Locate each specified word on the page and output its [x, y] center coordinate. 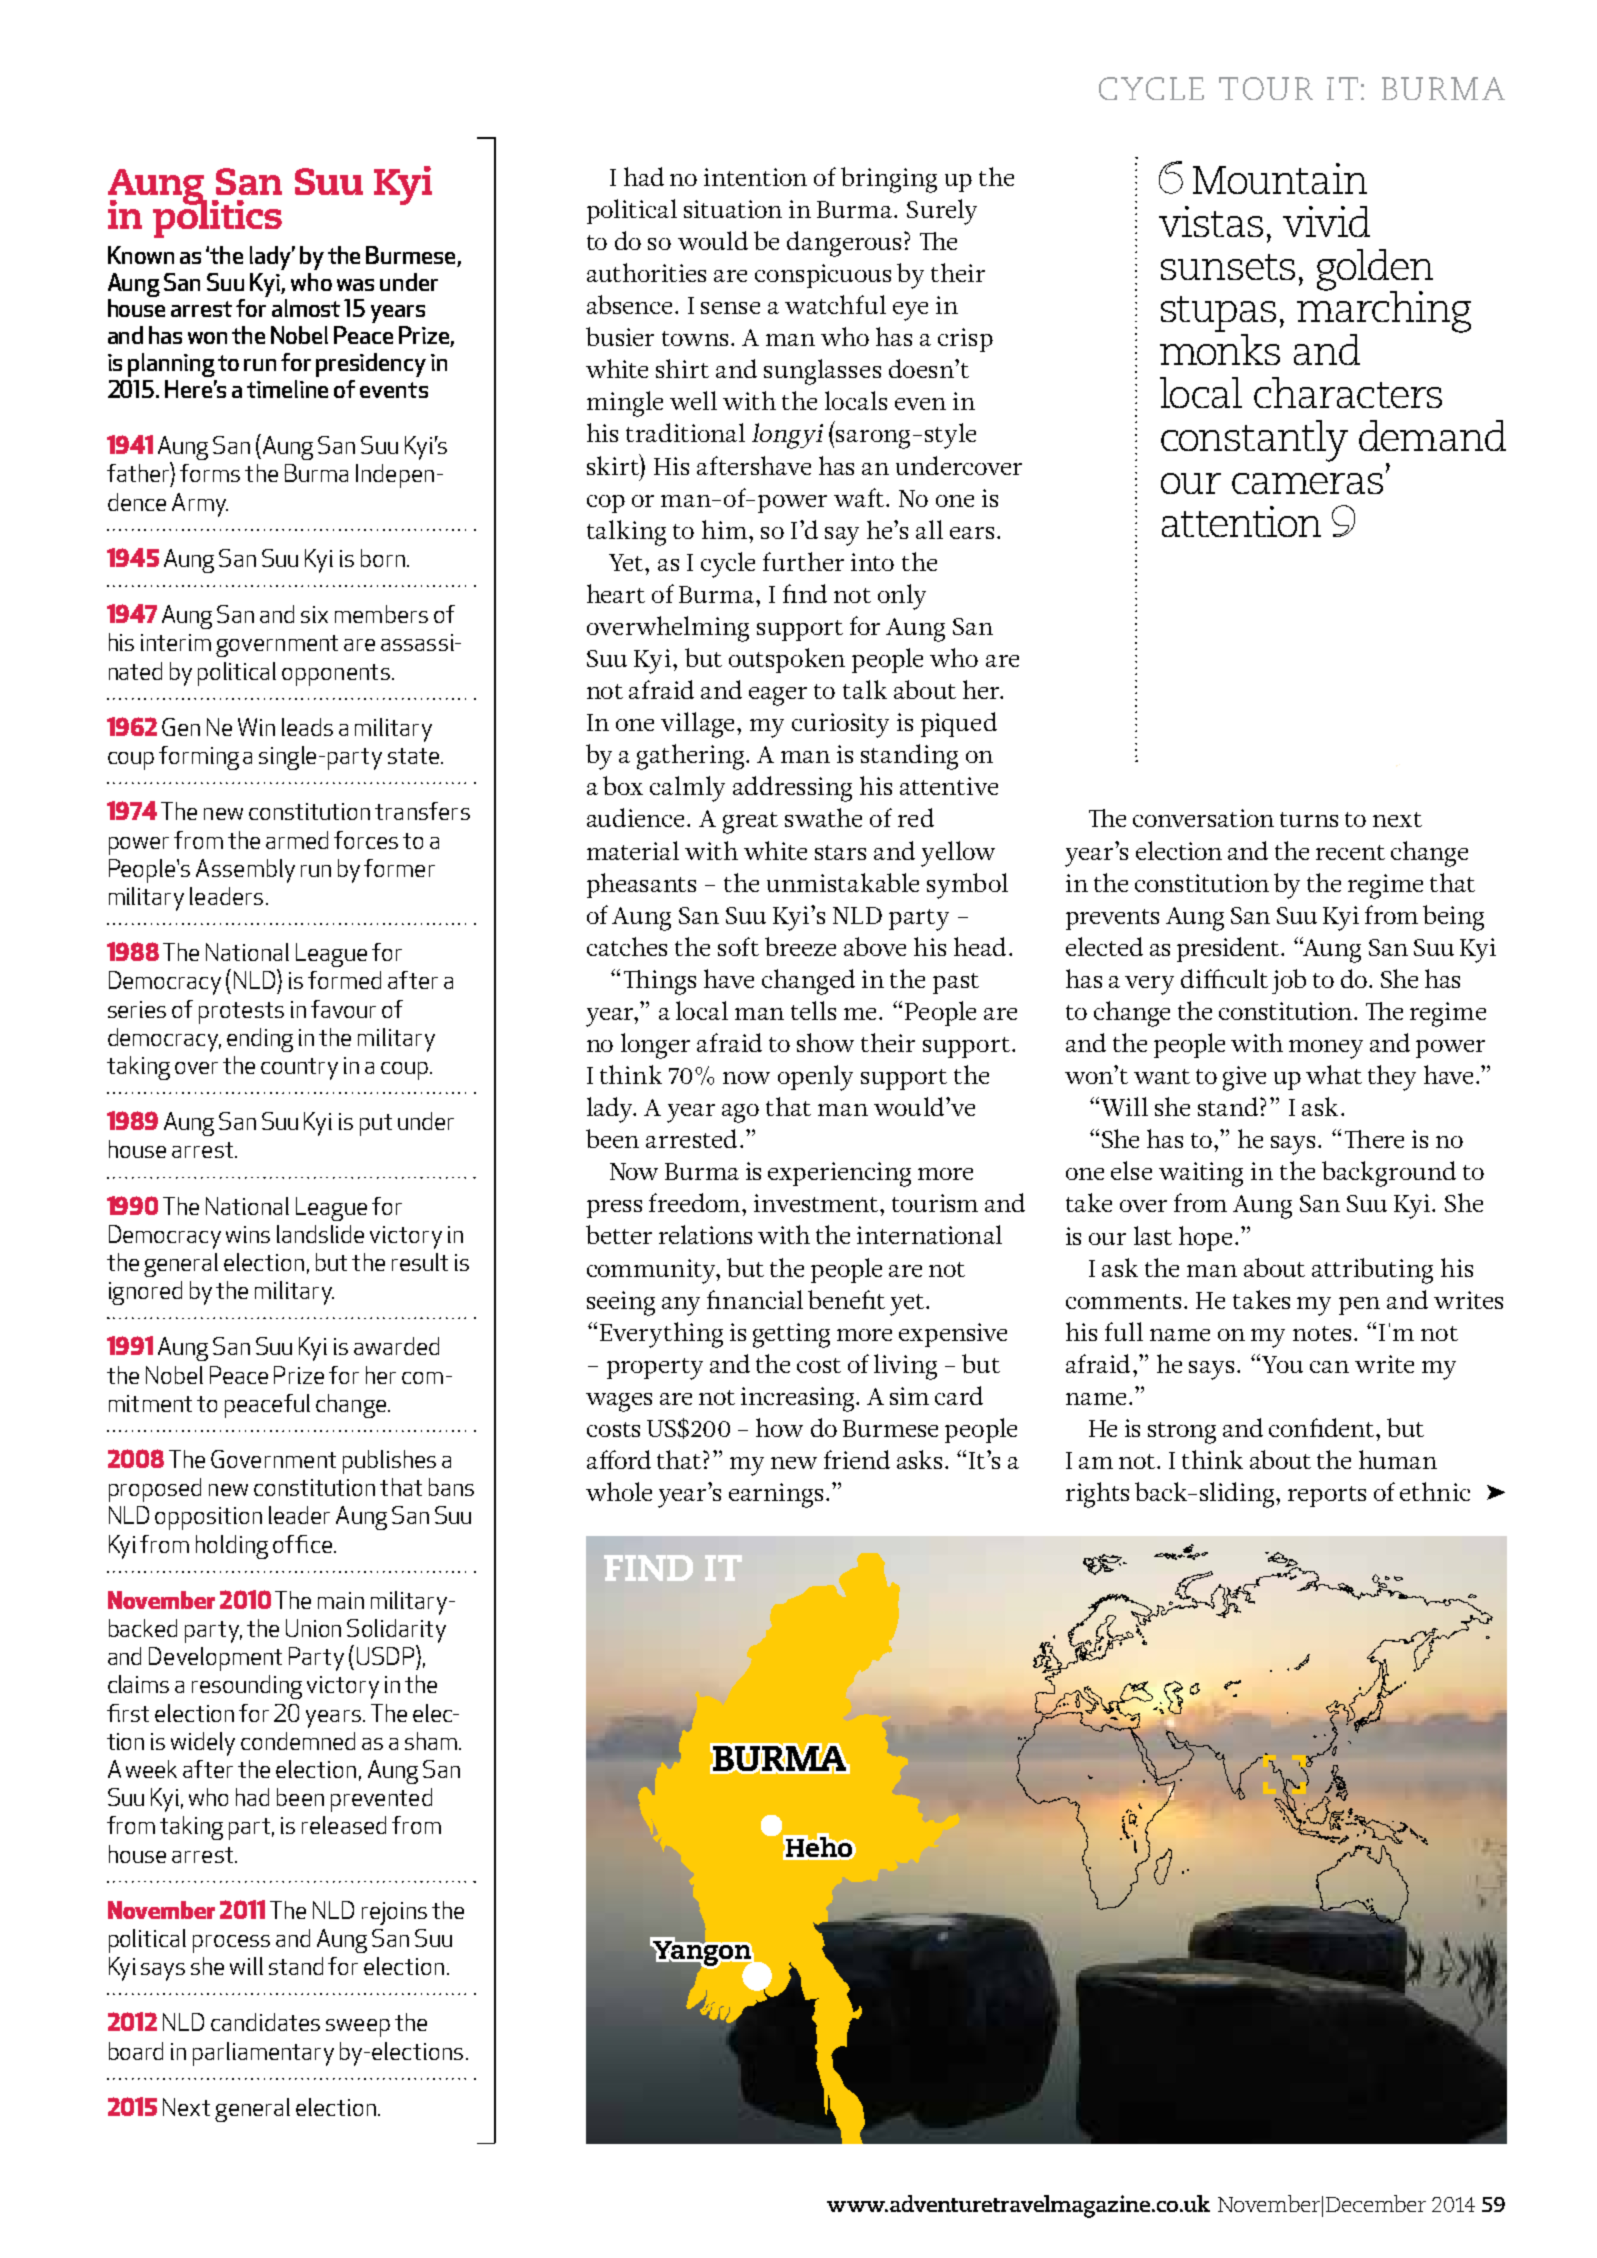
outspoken [787, 660]
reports [1327, 1496]
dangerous [844, 244]
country [299, 1069]
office [302, 1544]
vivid [1326, 221]
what [1334, 1074]
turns [1309, 819]
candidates [265, 2022]
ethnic [1435, 1491]
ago [740, 1113]
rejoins [394, 1913]
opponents [336, 675]
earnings [776, 1495]
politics [217, 218]
